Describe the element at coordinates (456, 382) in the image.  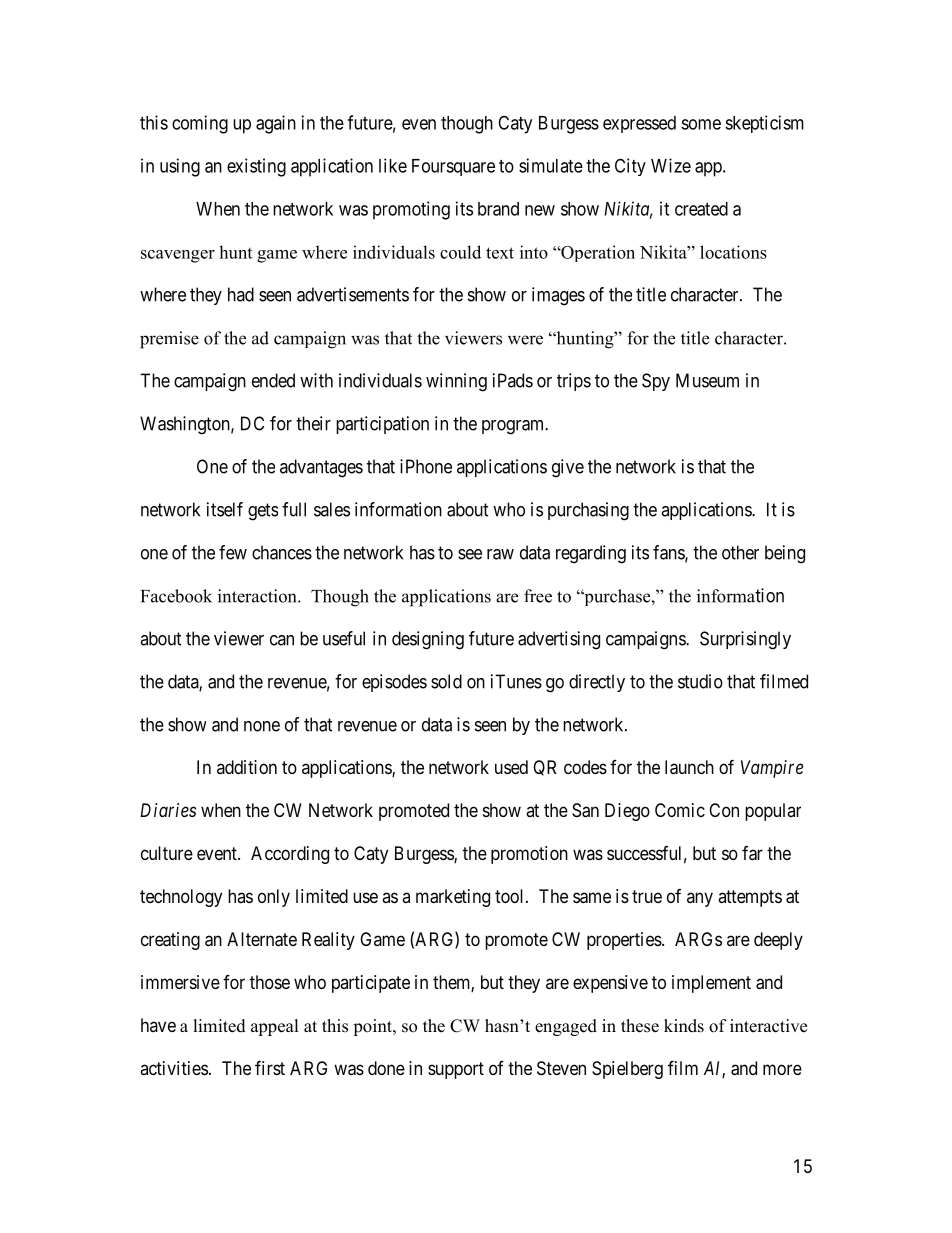
I see `winning` at that location.
